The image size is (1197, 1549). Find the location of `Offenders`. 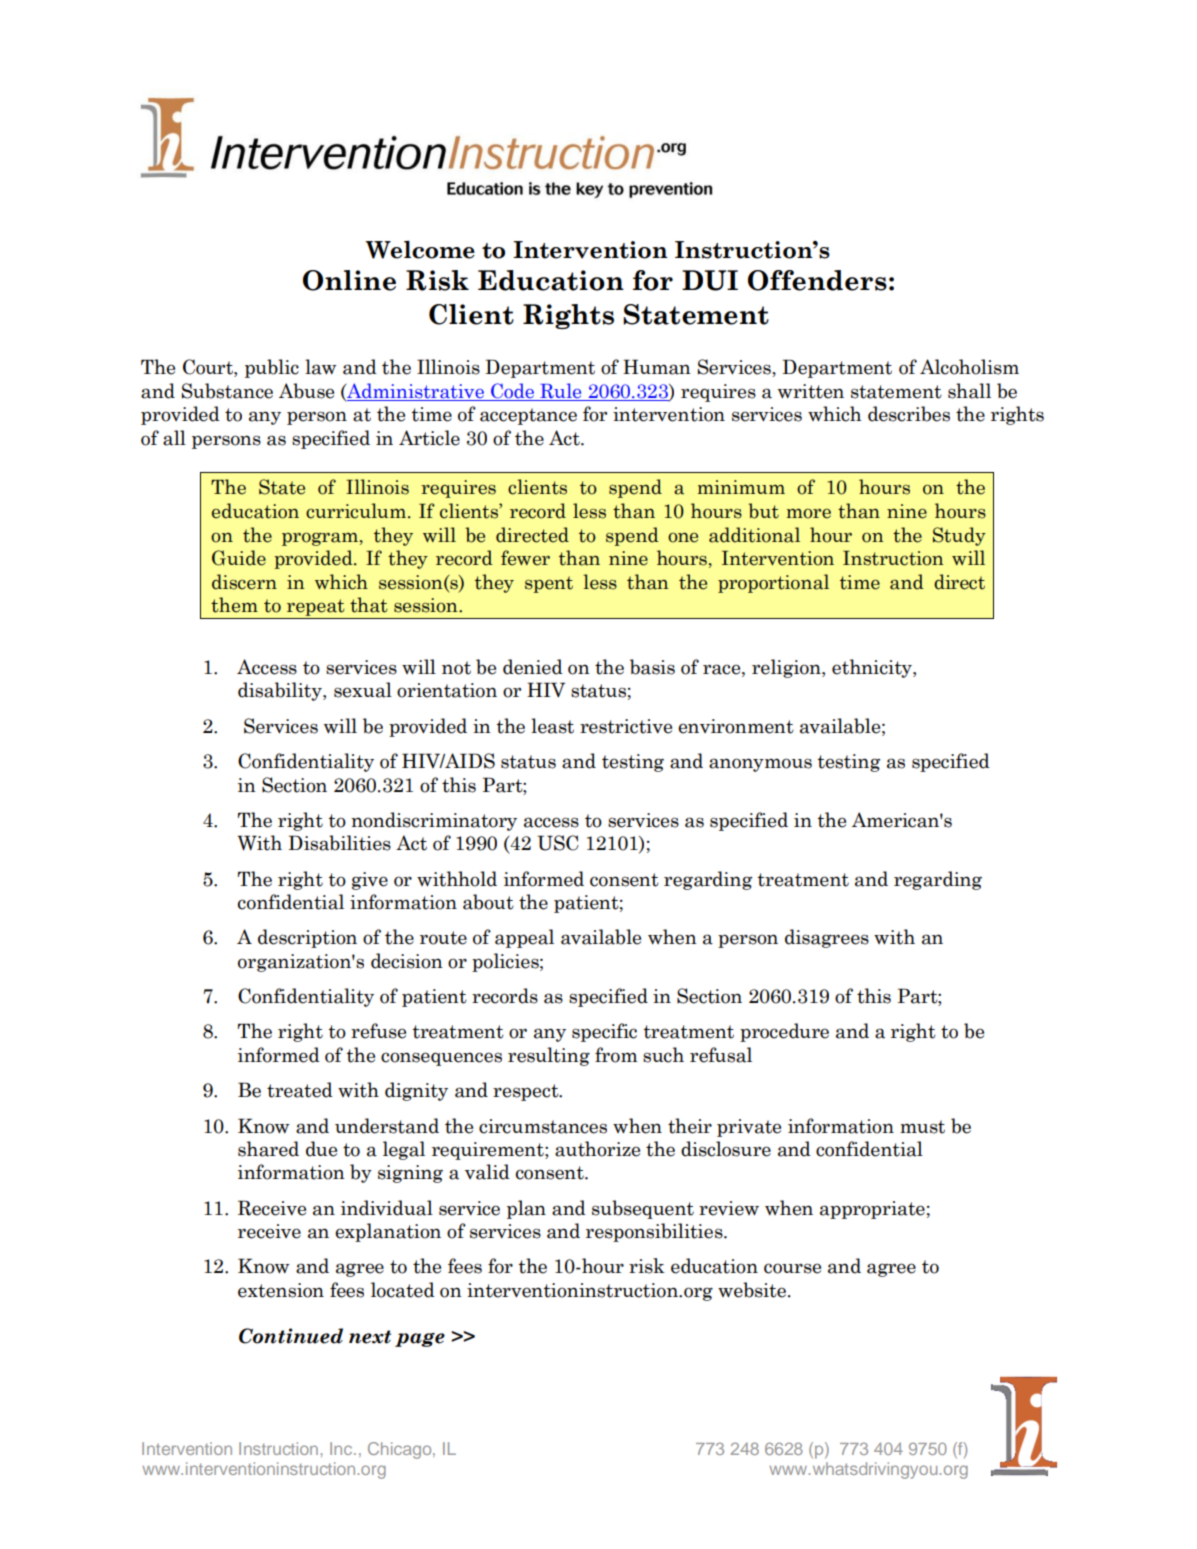

Offenders is located at coordinates (817, 280).
